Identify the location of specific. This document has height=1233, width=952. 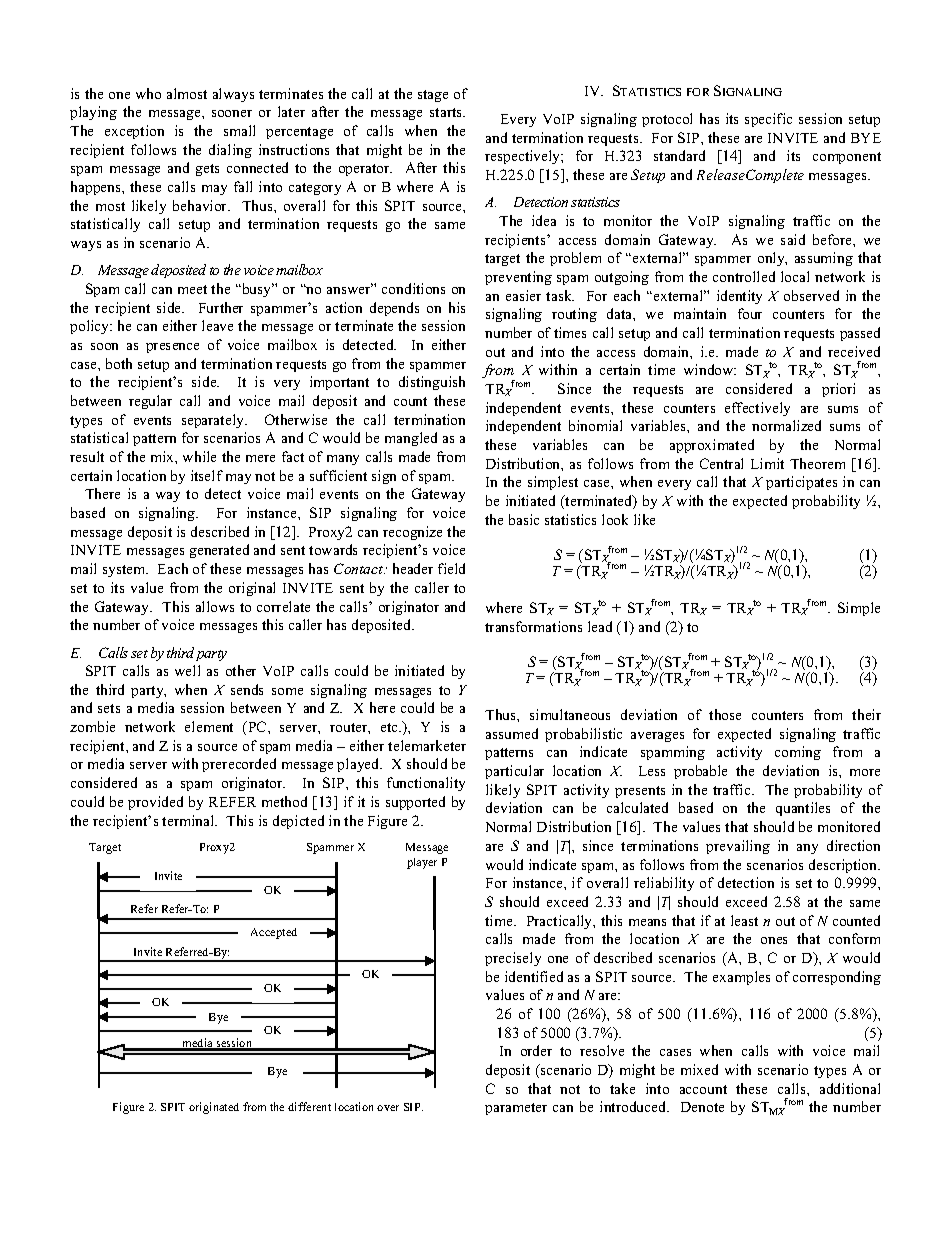
(768, 120).
